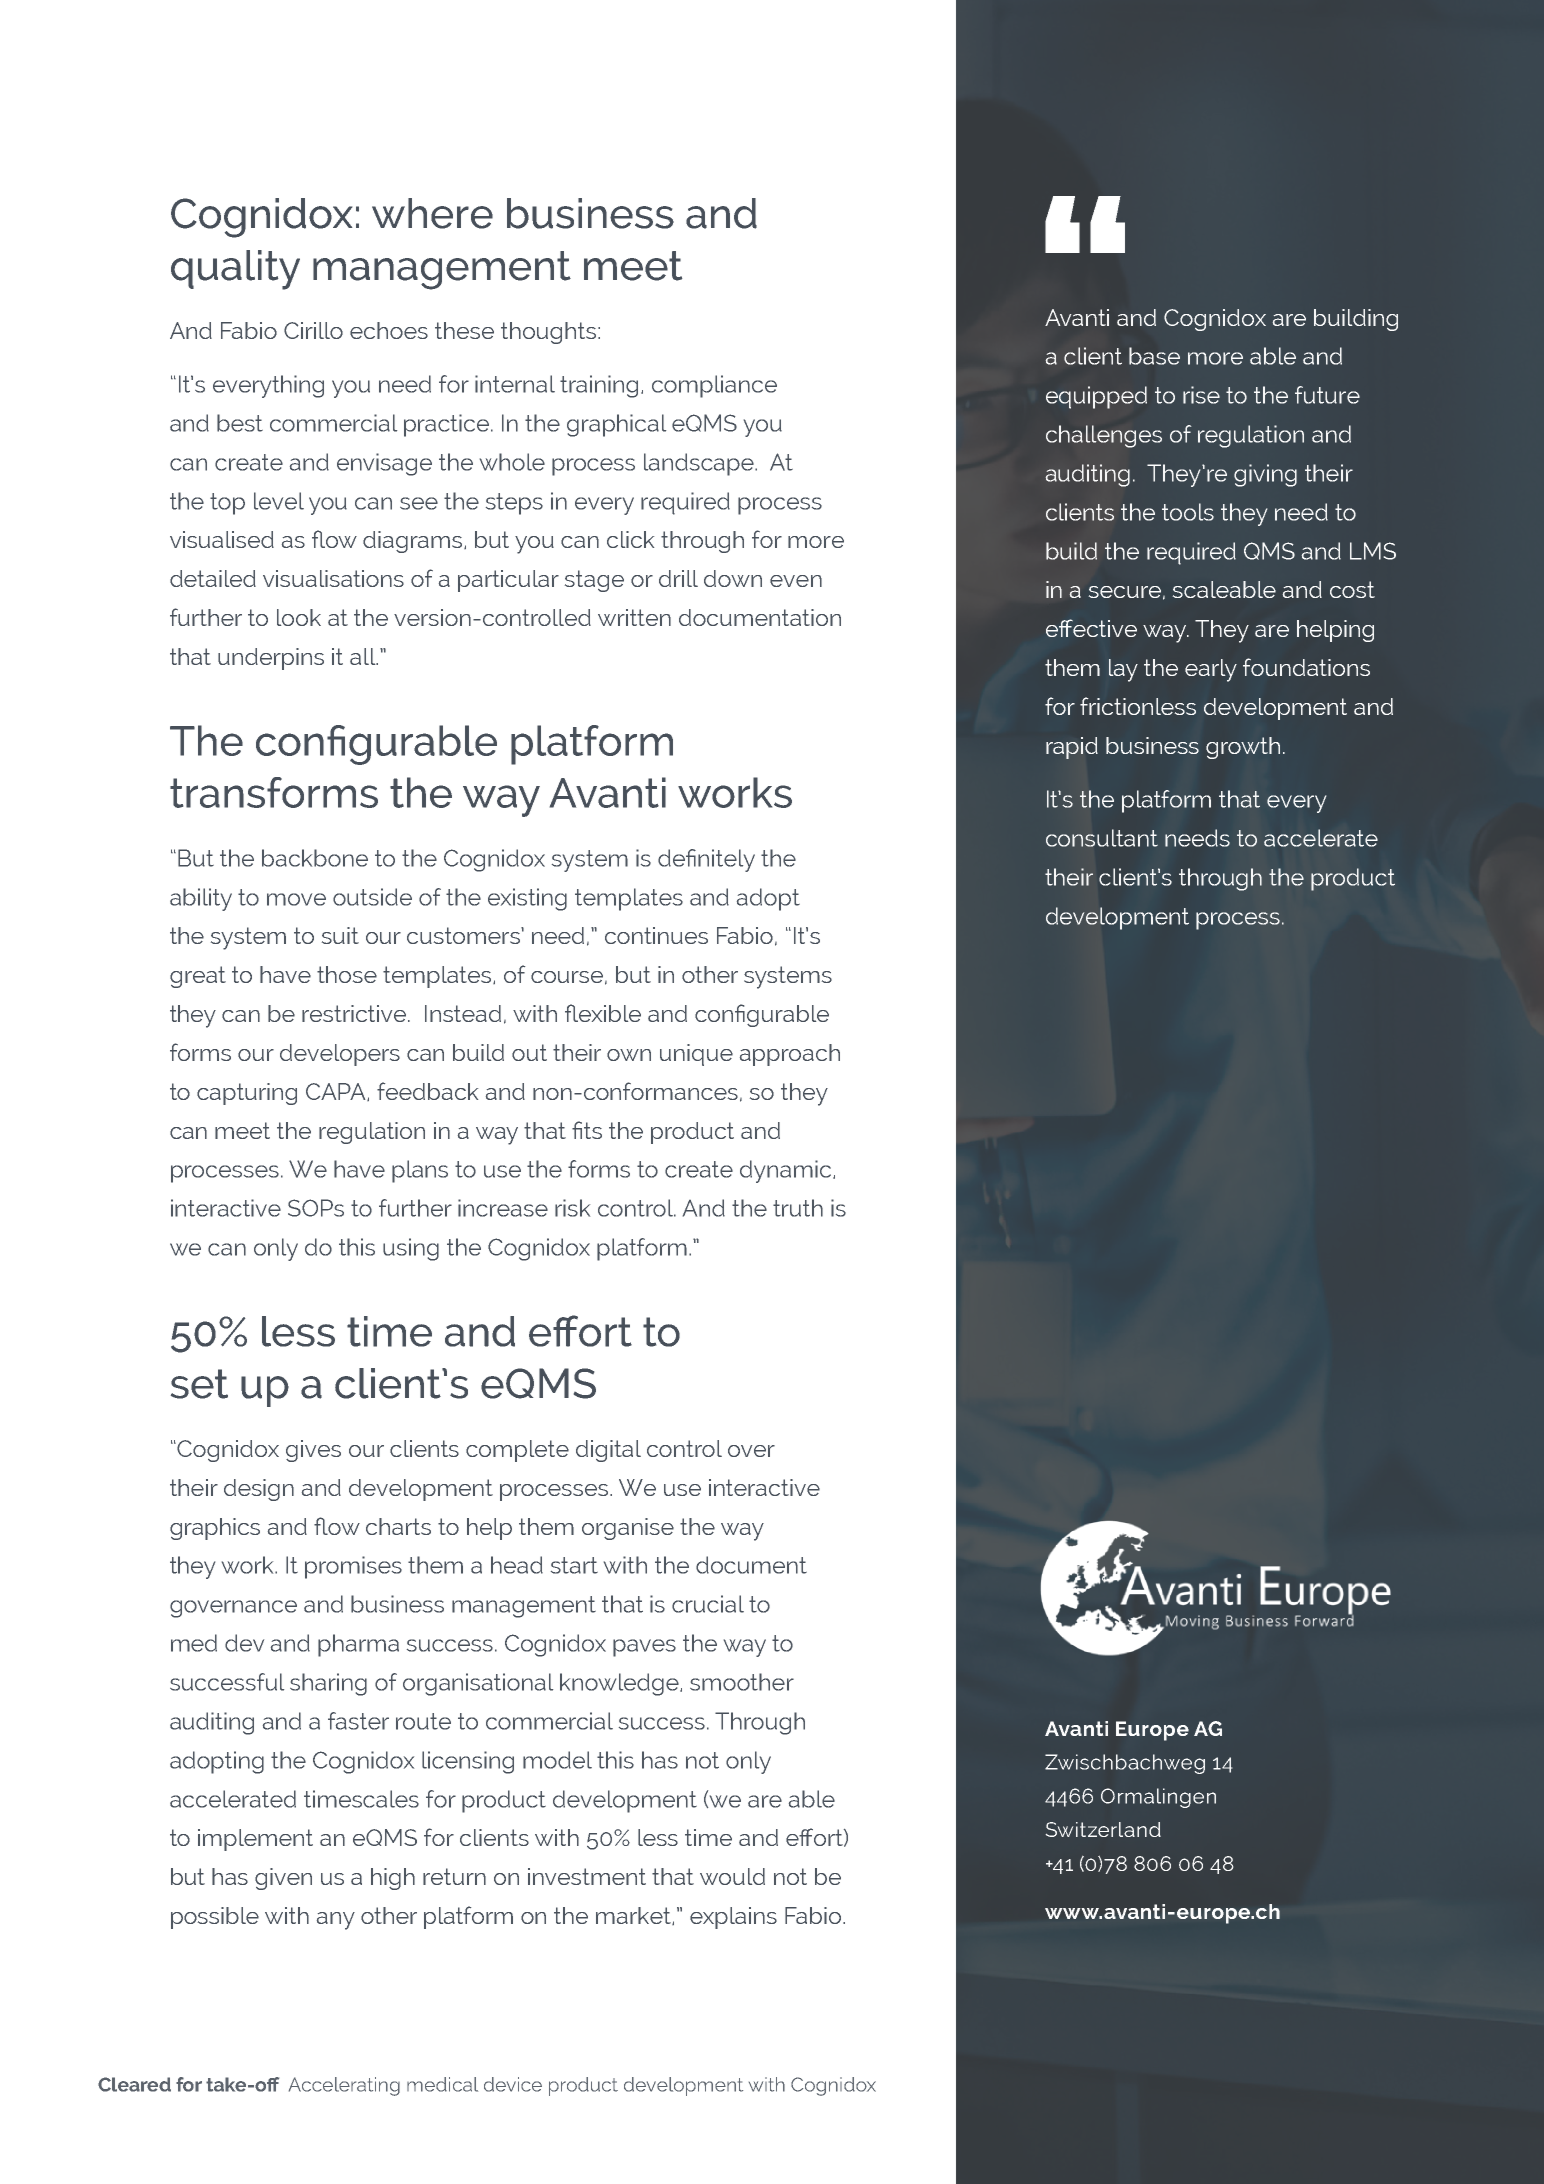 Image resolution: width=1544 pixels, height=2184 pixels. Describe the element at coordinates (235, 270) in the page. I see `quality` at that location.
